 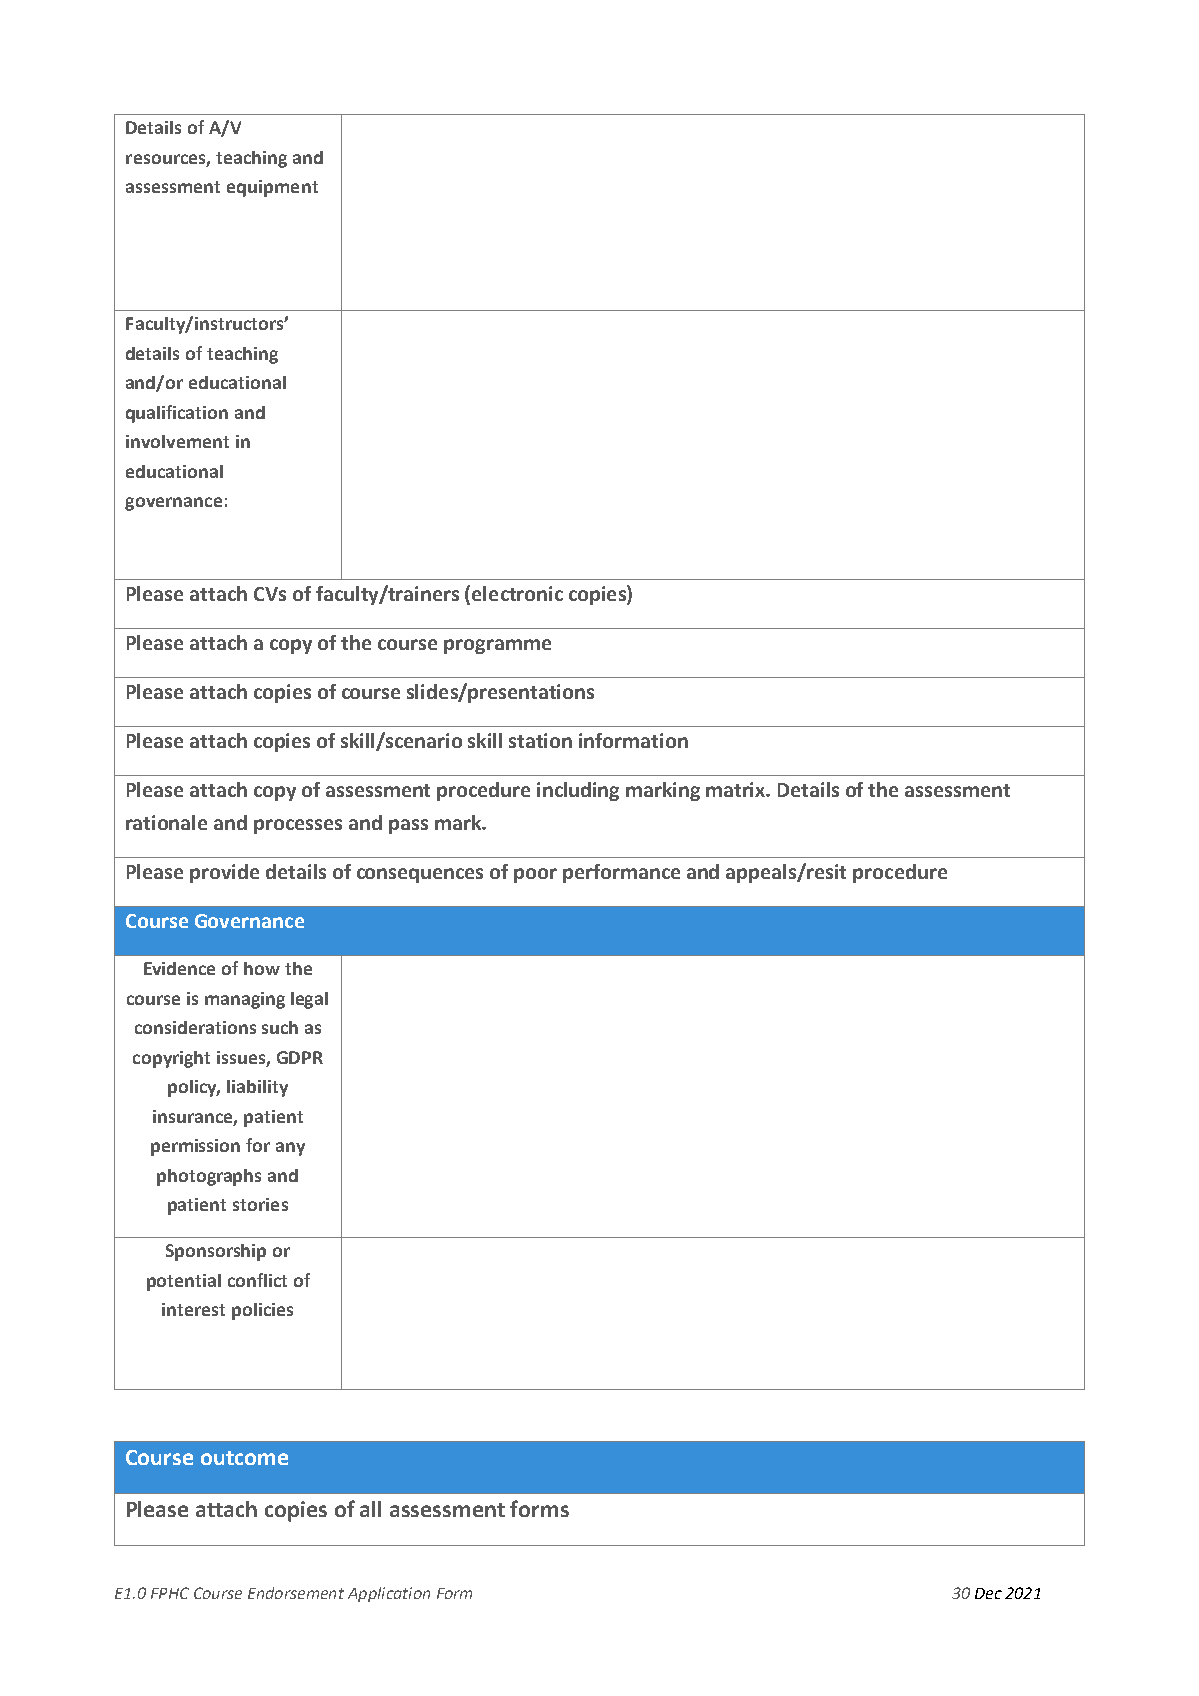 What do you see at coordinates (272, 188) in the screenshot?
I see `equipment` at bounding box center [272, 188].
